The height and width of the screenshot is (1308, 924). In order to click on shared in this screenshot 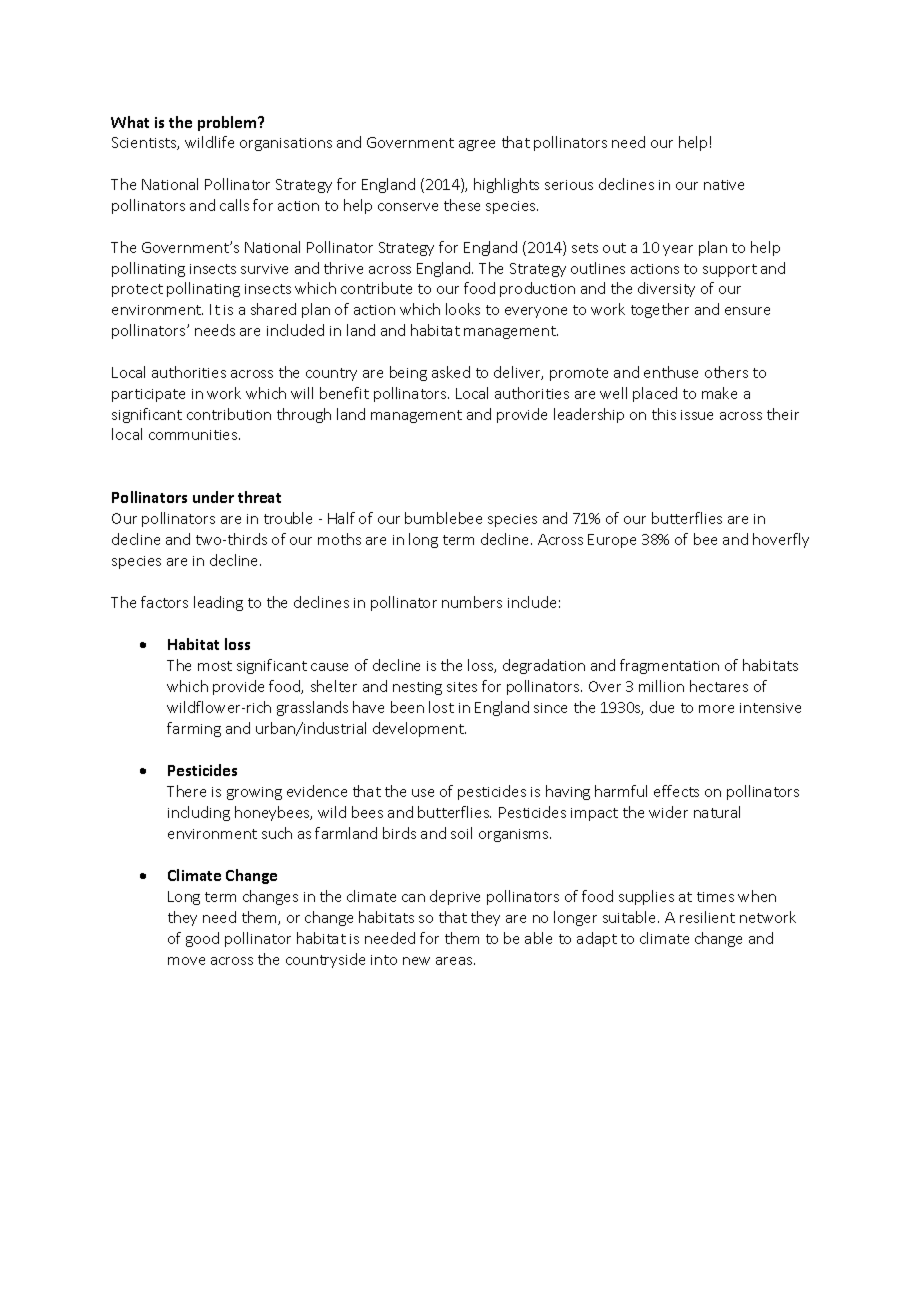, I will do `click(273, 309)`.
